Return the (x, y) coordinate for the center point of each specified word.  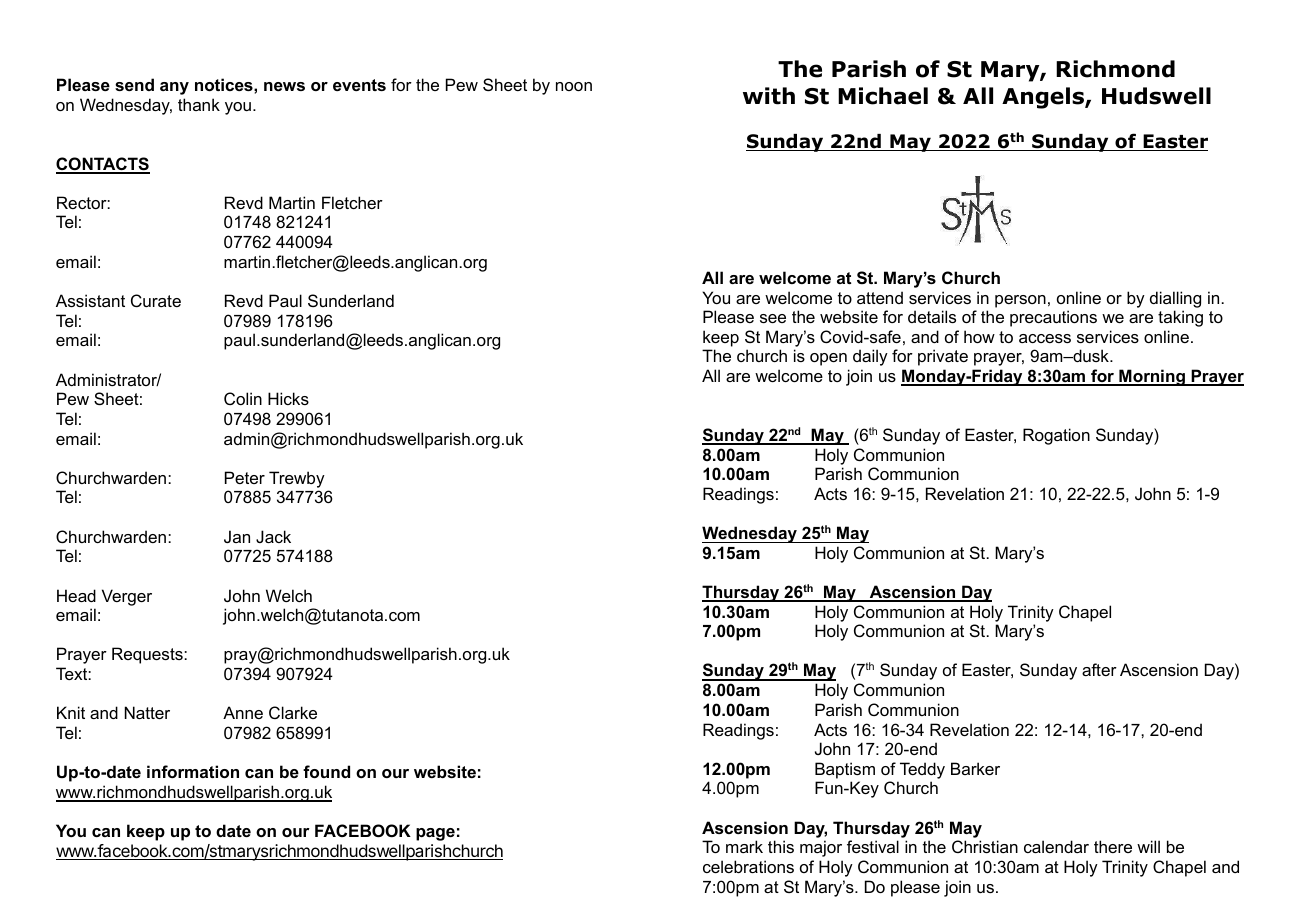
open (828, 359)
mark (744, 846)
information (193, 771)
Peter (245, 477)
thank (199, 104)
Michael (883, 96)
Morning (1152, 377)
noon (574, 86)
